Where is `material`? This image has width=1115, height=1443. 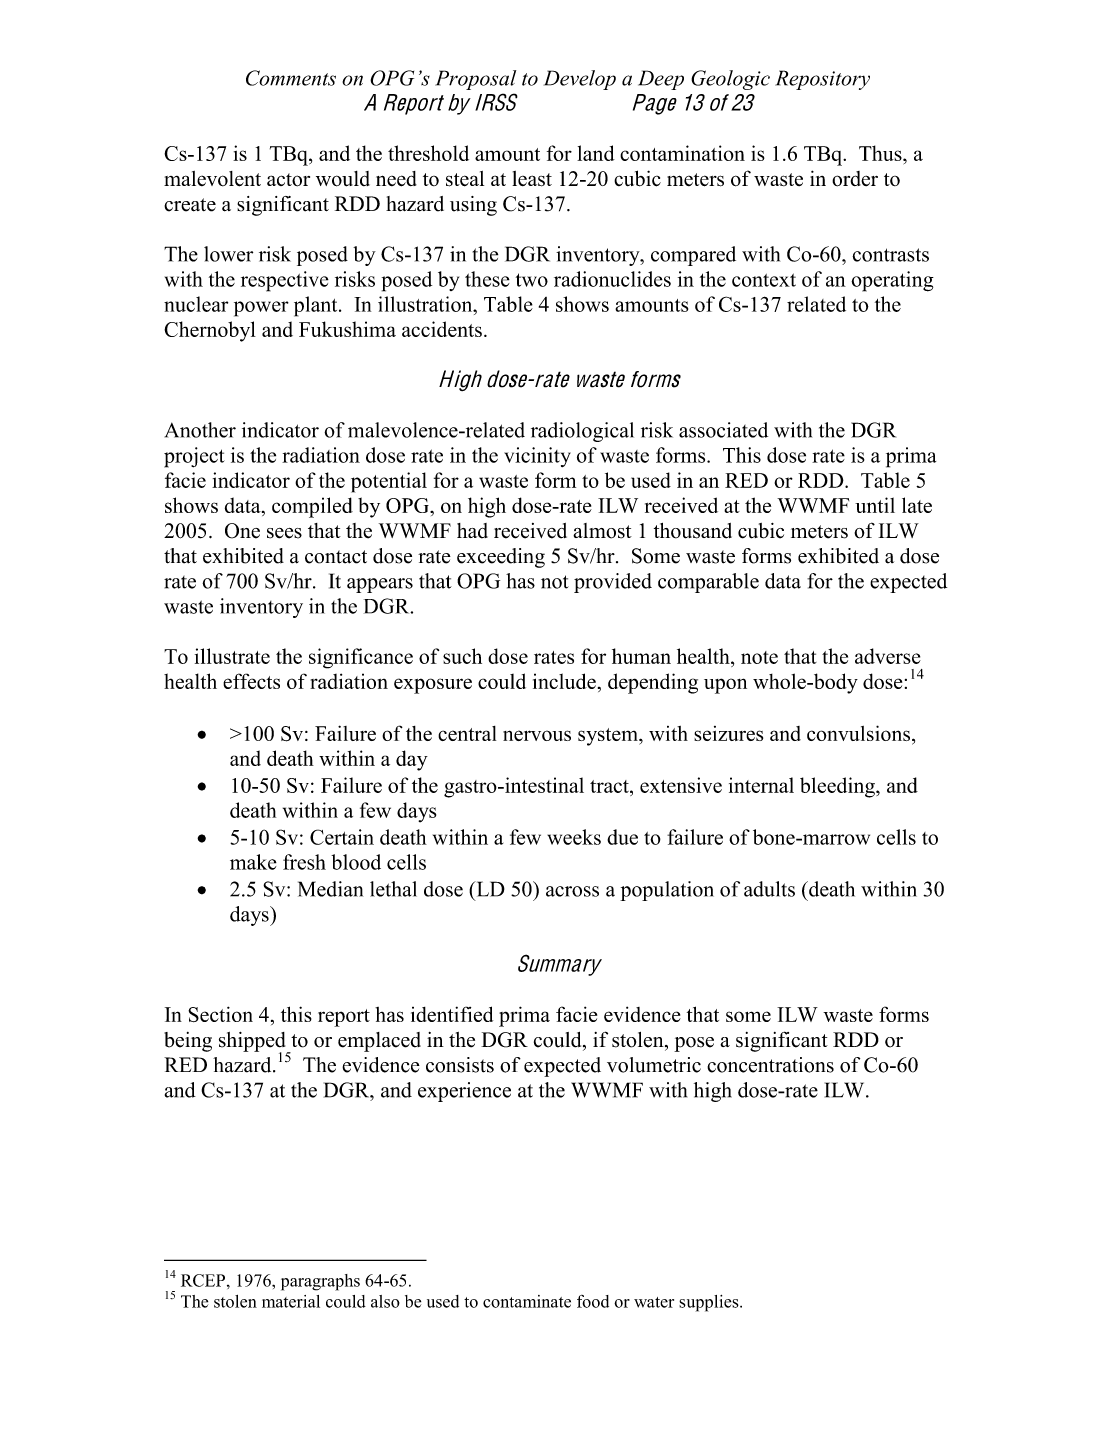 material is located at coordinates (291, 1301).
